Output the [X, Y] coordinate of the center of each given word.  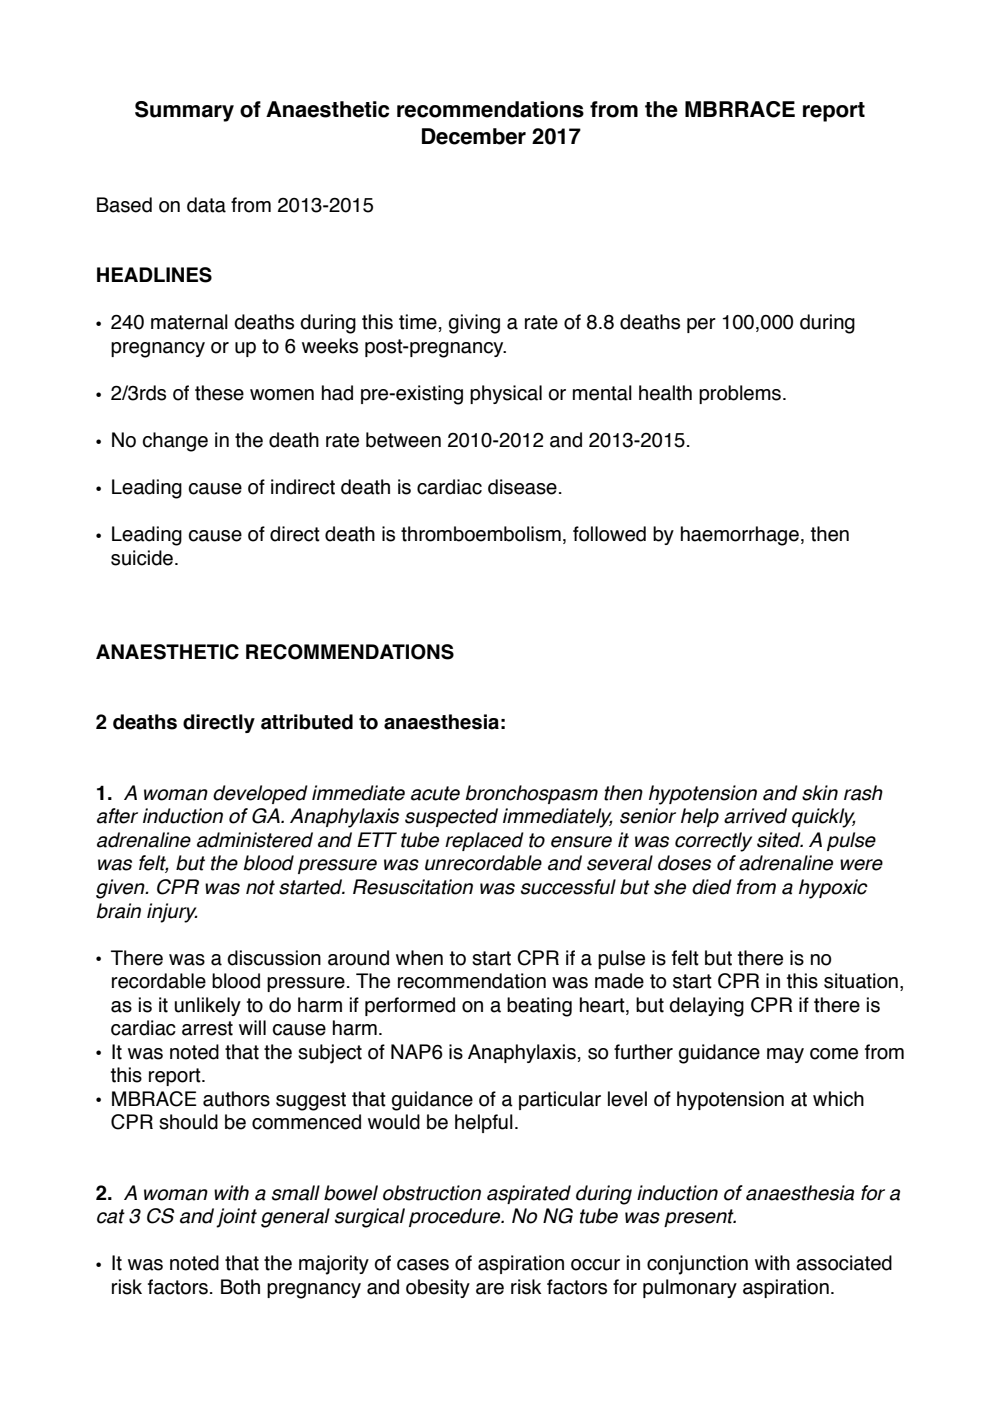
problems [740, 394]
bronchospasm [531, 794]
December [474, 136]
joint [236, 1218]
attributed [307, 722]
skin [820, 793]
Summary [184, 111]
